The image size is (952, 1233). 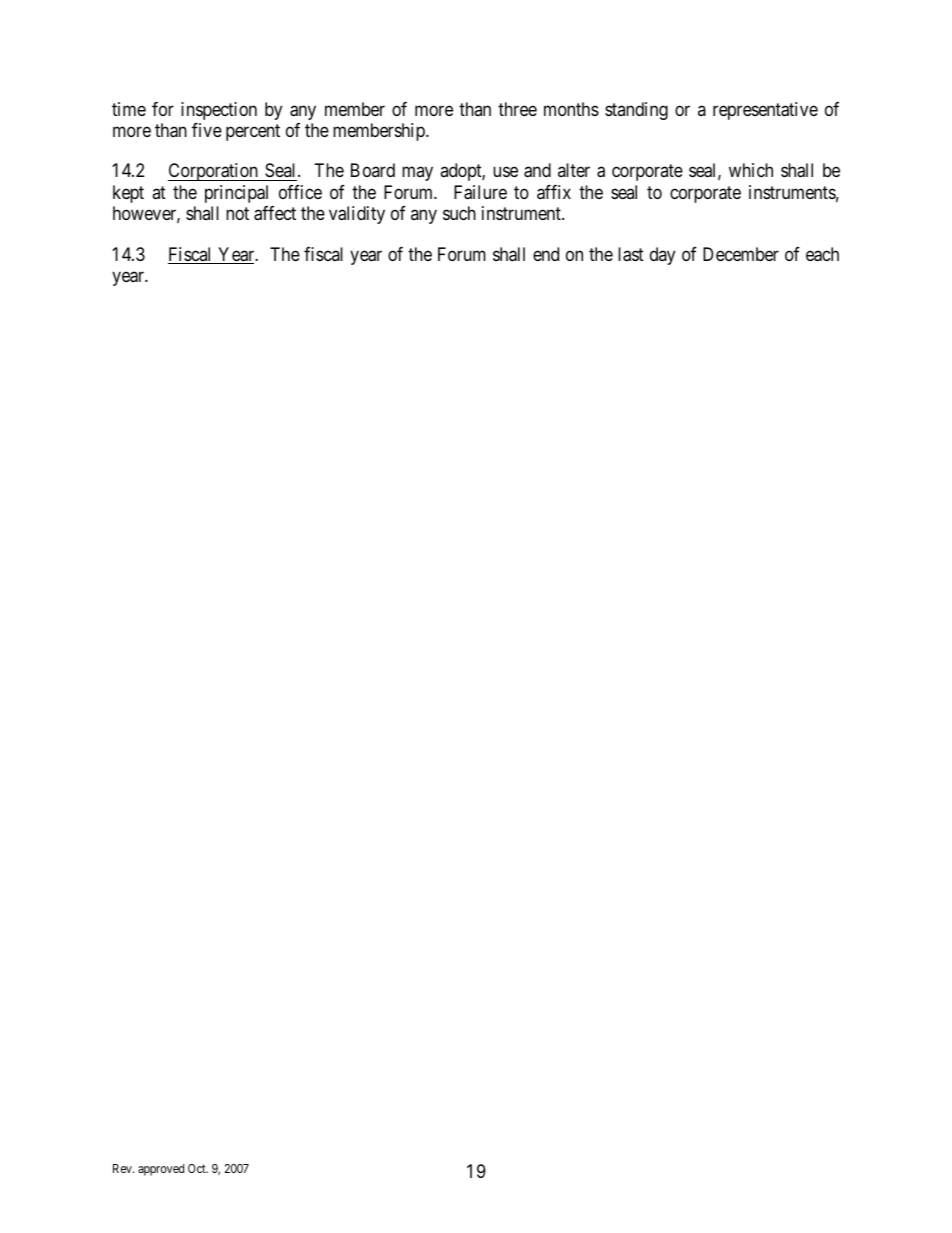 I want to click on day, so click(x=662, y=256).
